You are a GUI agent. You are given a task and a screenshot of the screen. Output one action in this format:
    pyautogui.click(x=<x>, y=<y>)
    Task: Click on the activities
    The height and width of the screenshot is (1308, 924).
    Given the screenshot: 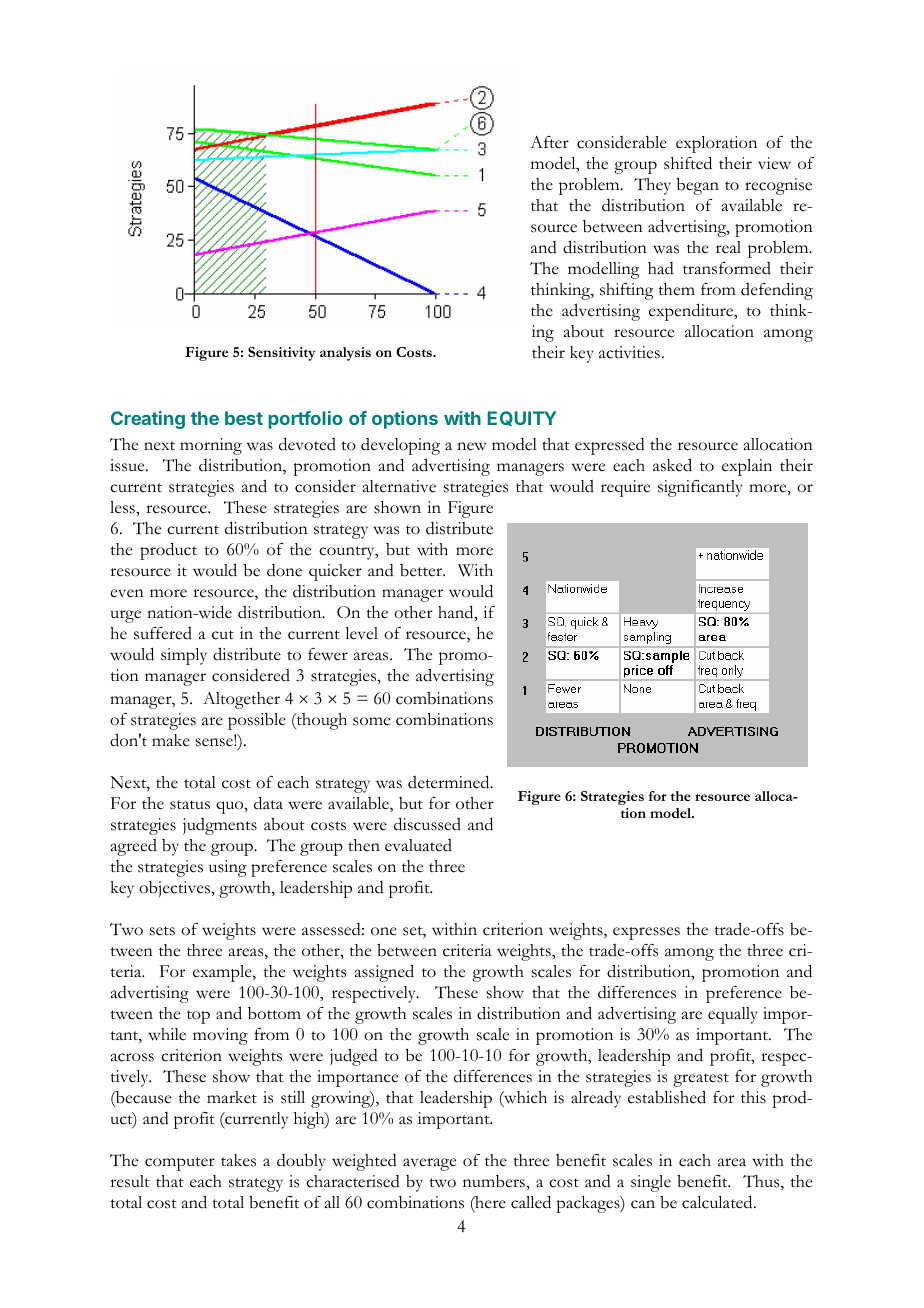 What is the action you would take?
    pyautogui.click(x=629, y=352)
